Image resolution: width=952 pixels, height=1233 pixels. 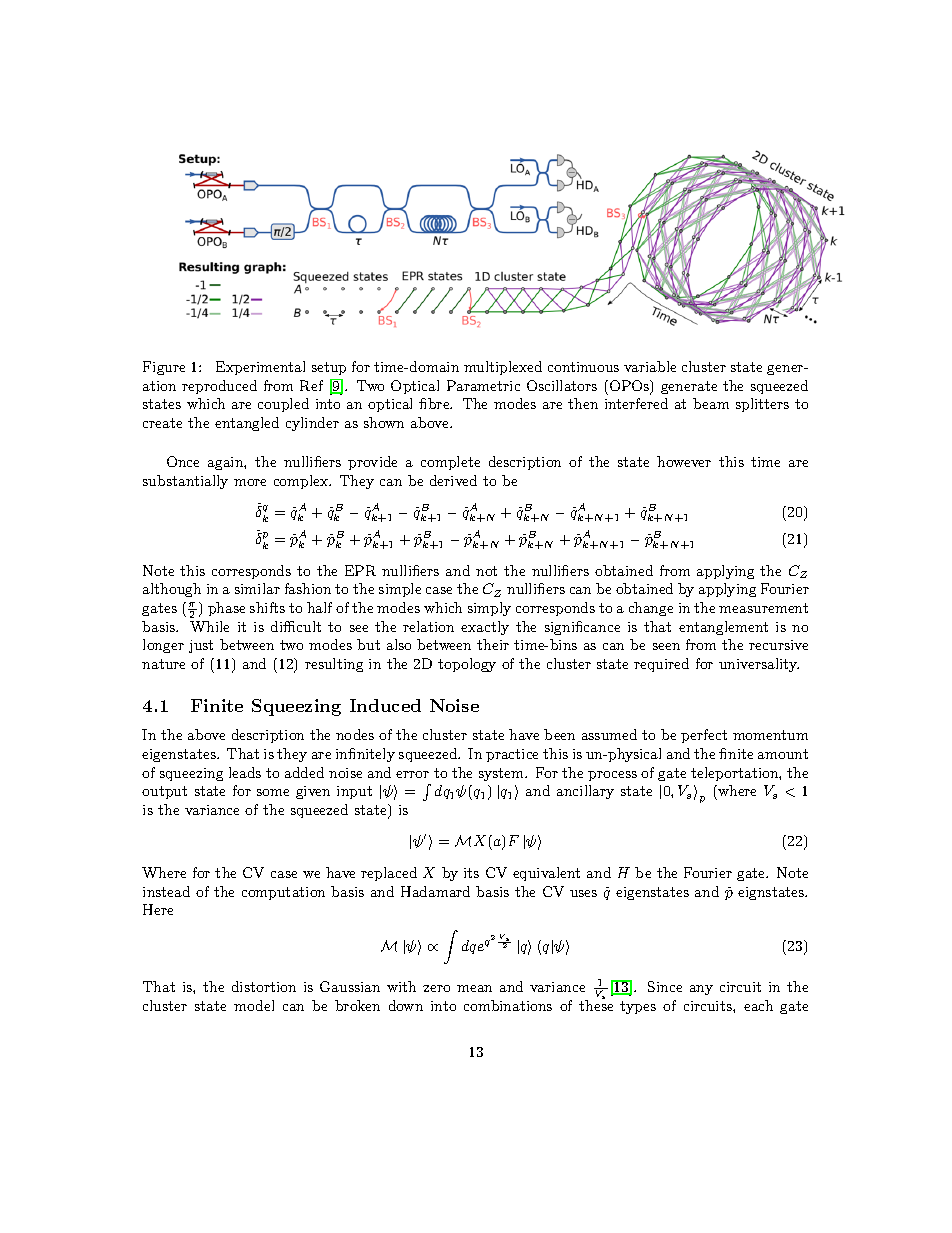 I want to click on simply, so click(x=489, y=609).
